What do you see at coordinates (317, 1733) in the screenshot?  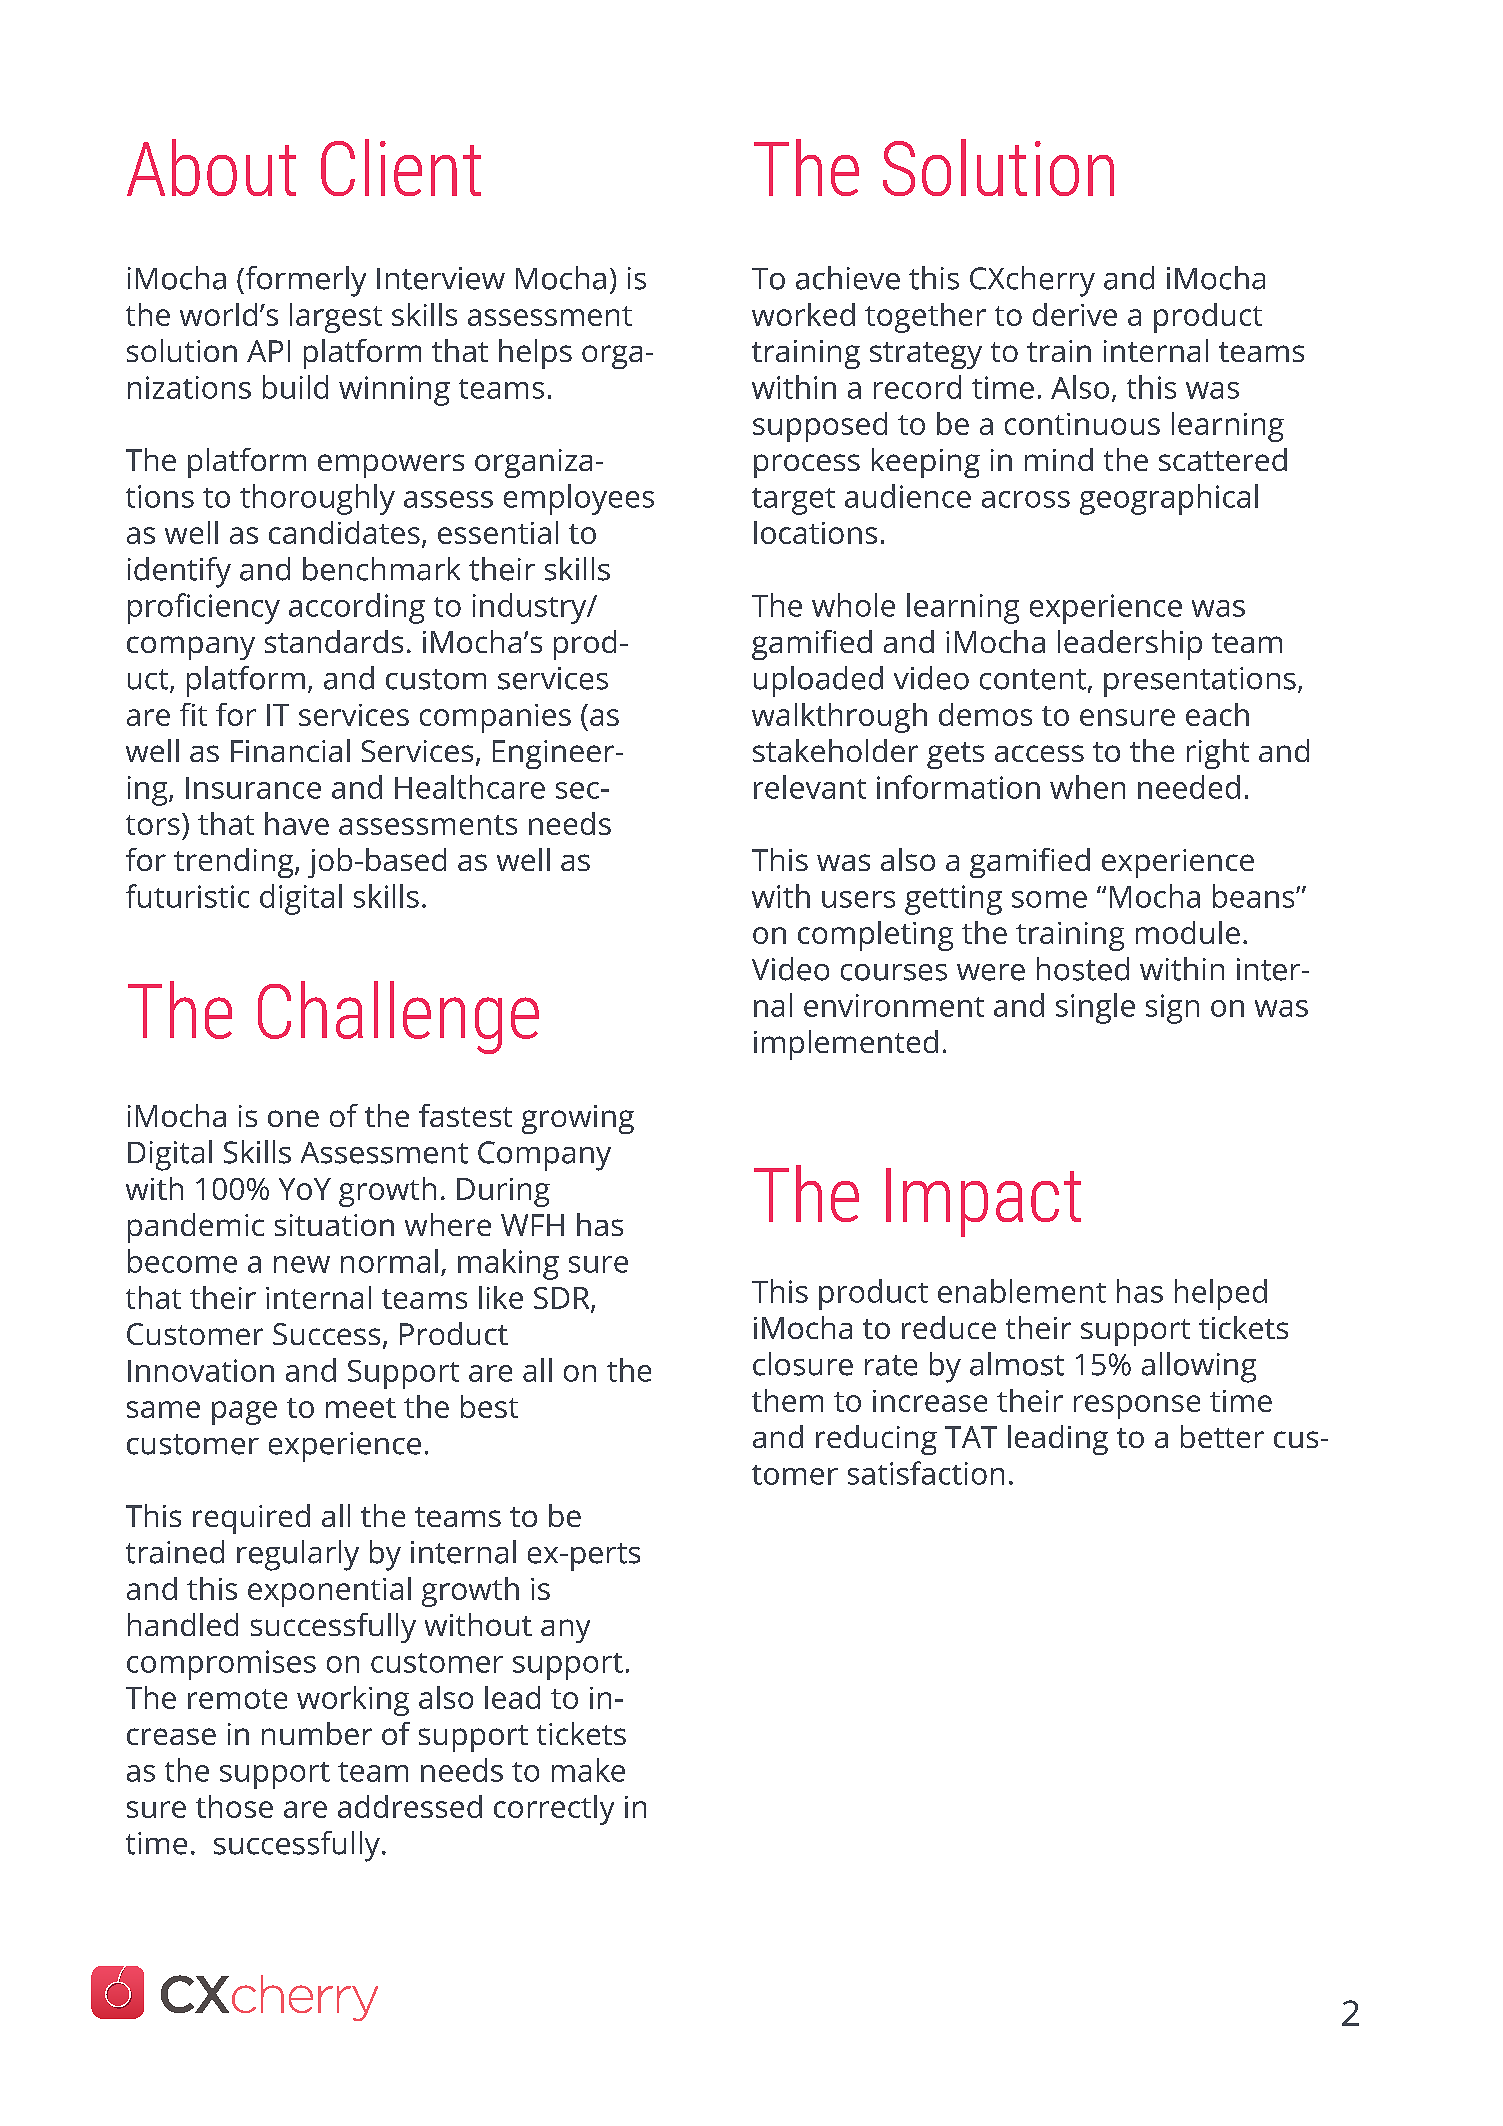 I see `number` at bounding box center [317, 1733].
